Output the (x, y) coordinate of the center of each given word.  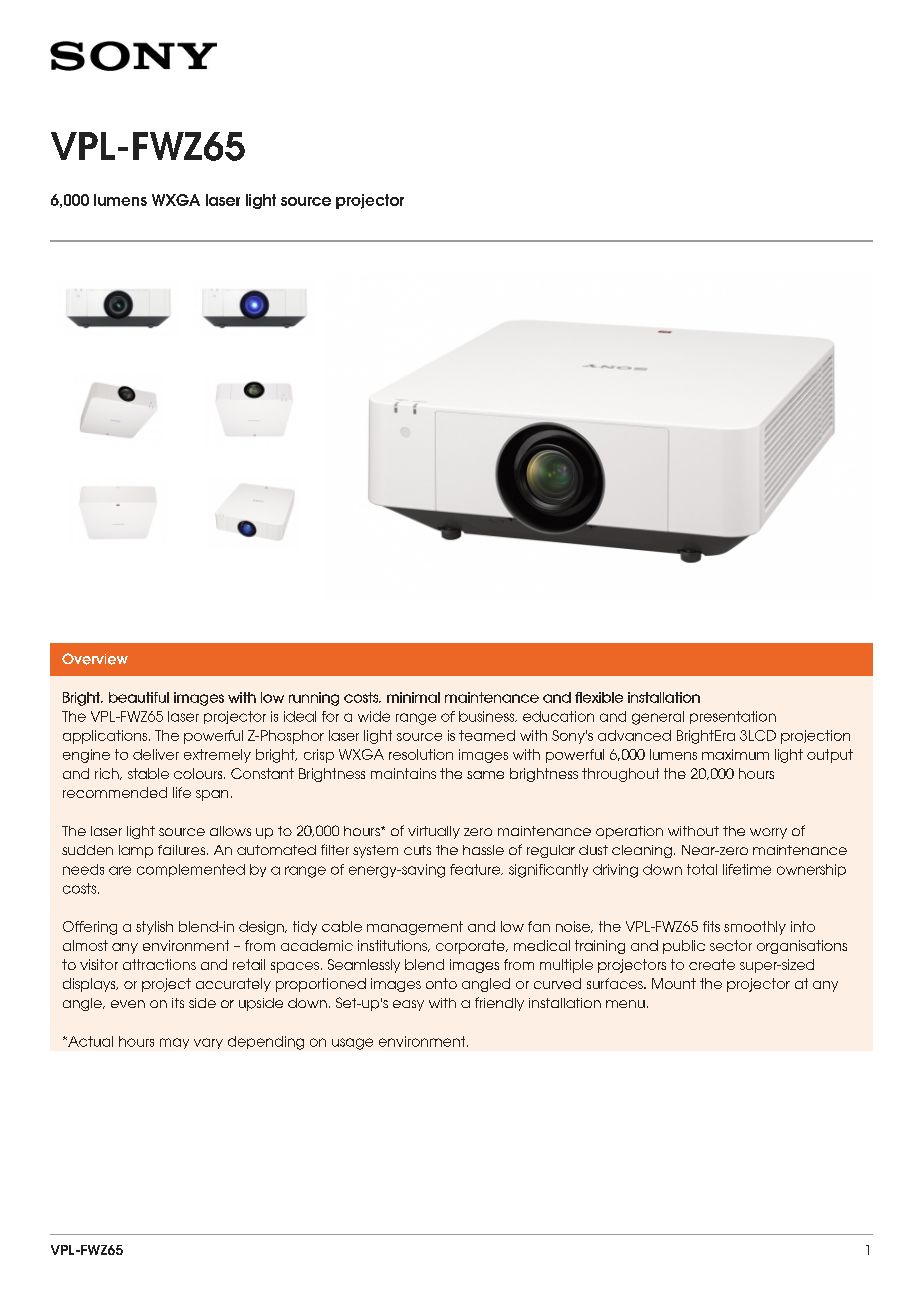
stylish (154, 928)
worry (768, 833)
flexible (599, 697)
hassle (483, 850)
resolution (421, 754)
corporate (471, 947)
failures (183, 850)
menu (625, 1004)
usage (352, 1044)
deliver (156, 754)
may (174, 1043)
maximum (735, 754)
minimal (413, 697)
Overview (95, 659)
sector (731, 945)
